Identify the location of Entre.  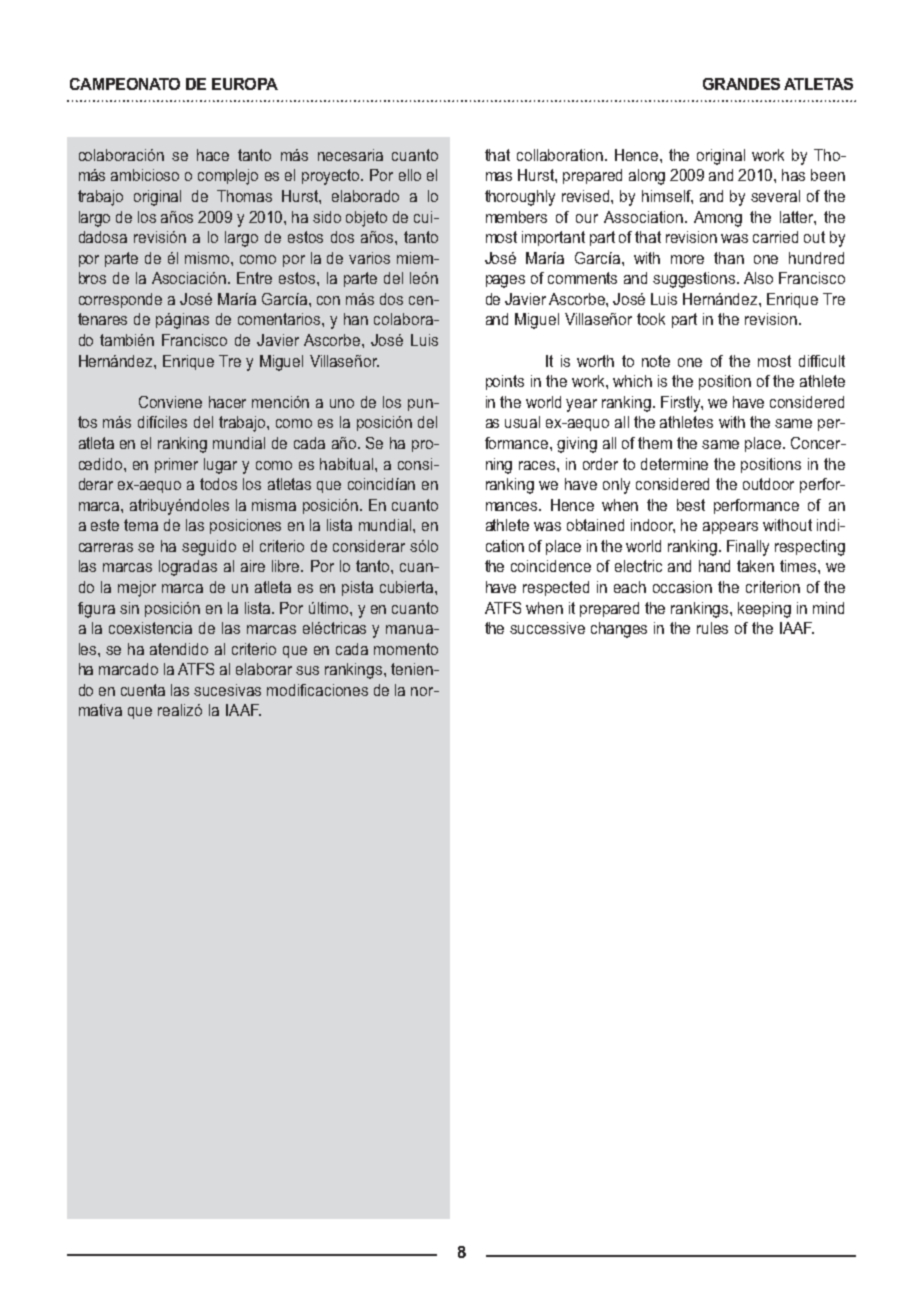
(254, 278).
